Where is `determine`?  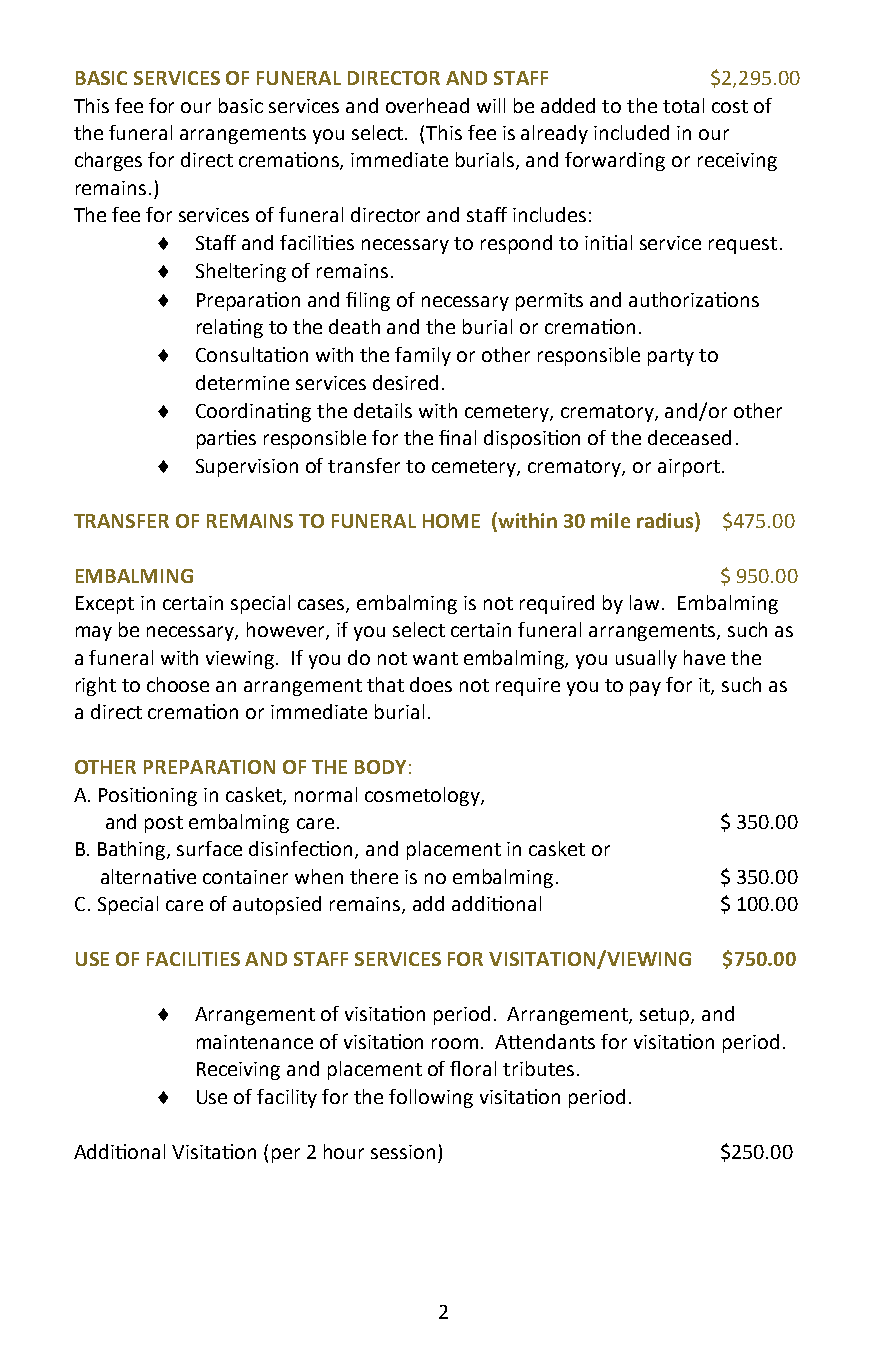 determine is located at coordinates (242, 382).
